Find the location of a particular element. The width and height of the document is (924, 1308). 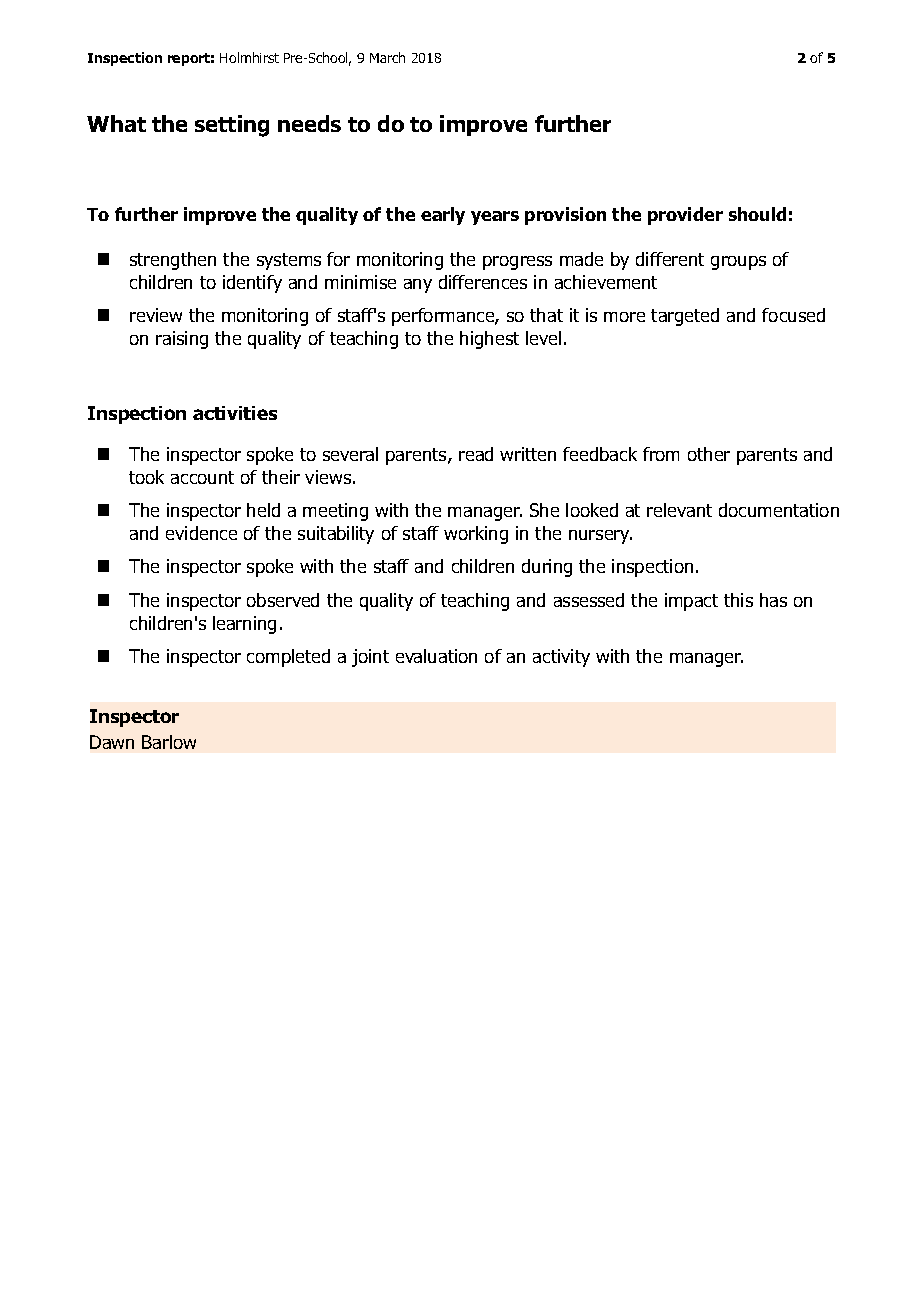

during is located at coordinates (547, 568).
